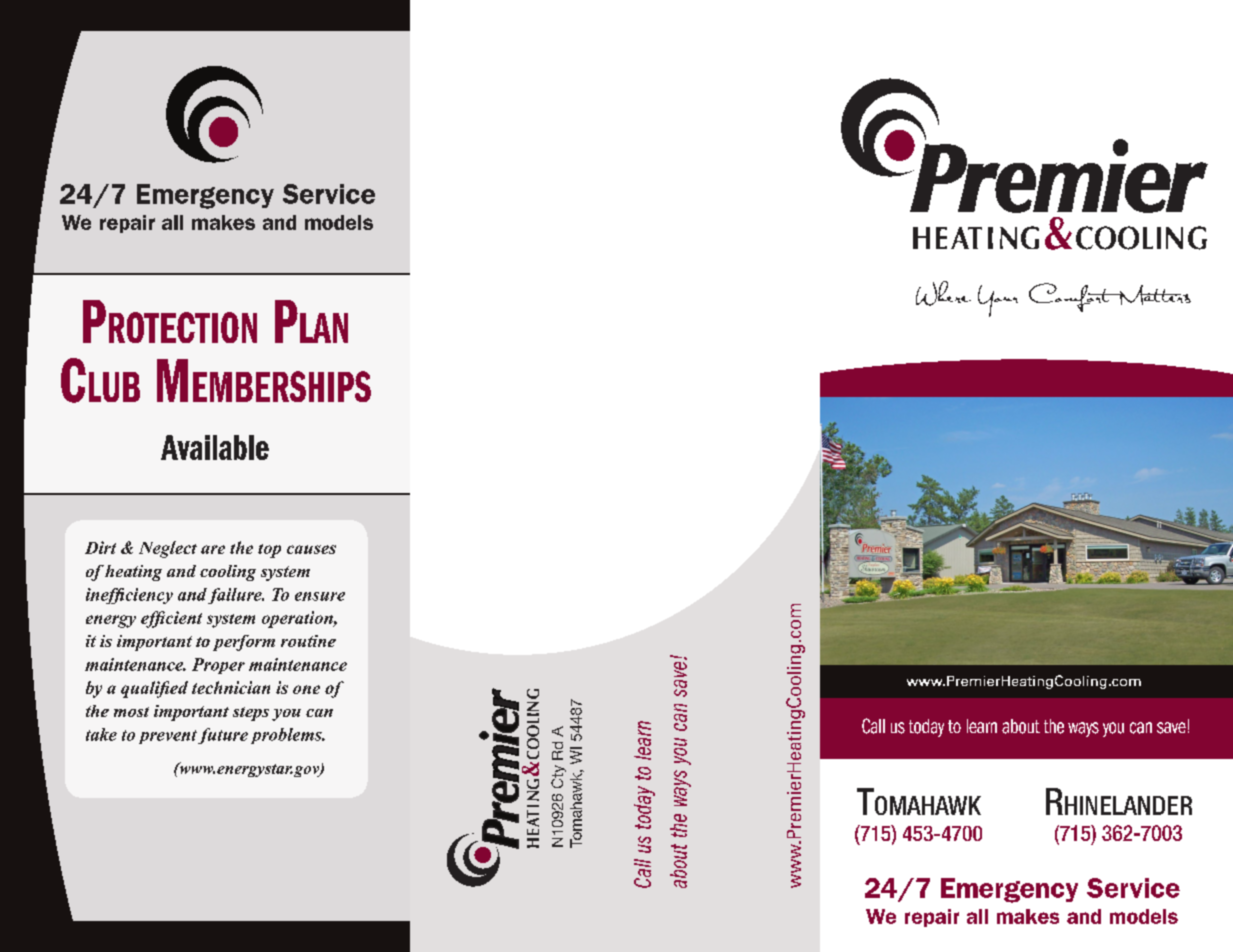 Image resolution: width=1233 pixels, height=952 pixels. I want to click on Available, so click(215, 447).
